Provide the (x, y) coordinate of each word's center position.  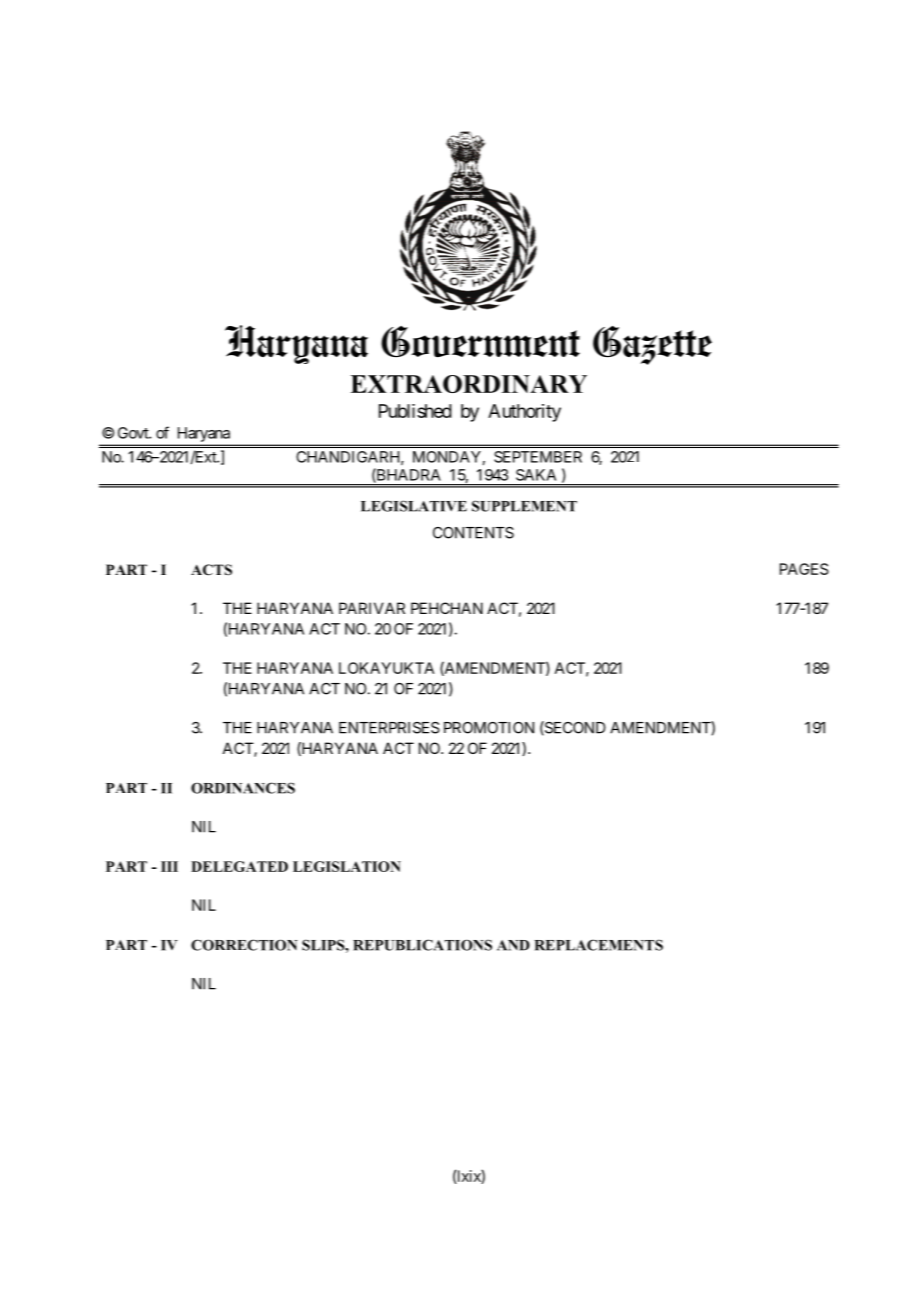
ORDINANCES (243, 788)
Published (415, 411)
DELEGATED (239, 866)
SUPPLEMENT (524, 506)
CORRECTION (244, 945)
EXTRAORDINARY (468, 384)
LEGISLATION (347, 866)
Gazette (652, 345)
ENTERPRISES (389, 728)
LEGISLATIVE (414, 506)
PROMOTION (489, 728)
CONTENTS (473, 533)
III (169, 866)
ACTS (211, 570)
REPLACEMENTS (599, 945)
